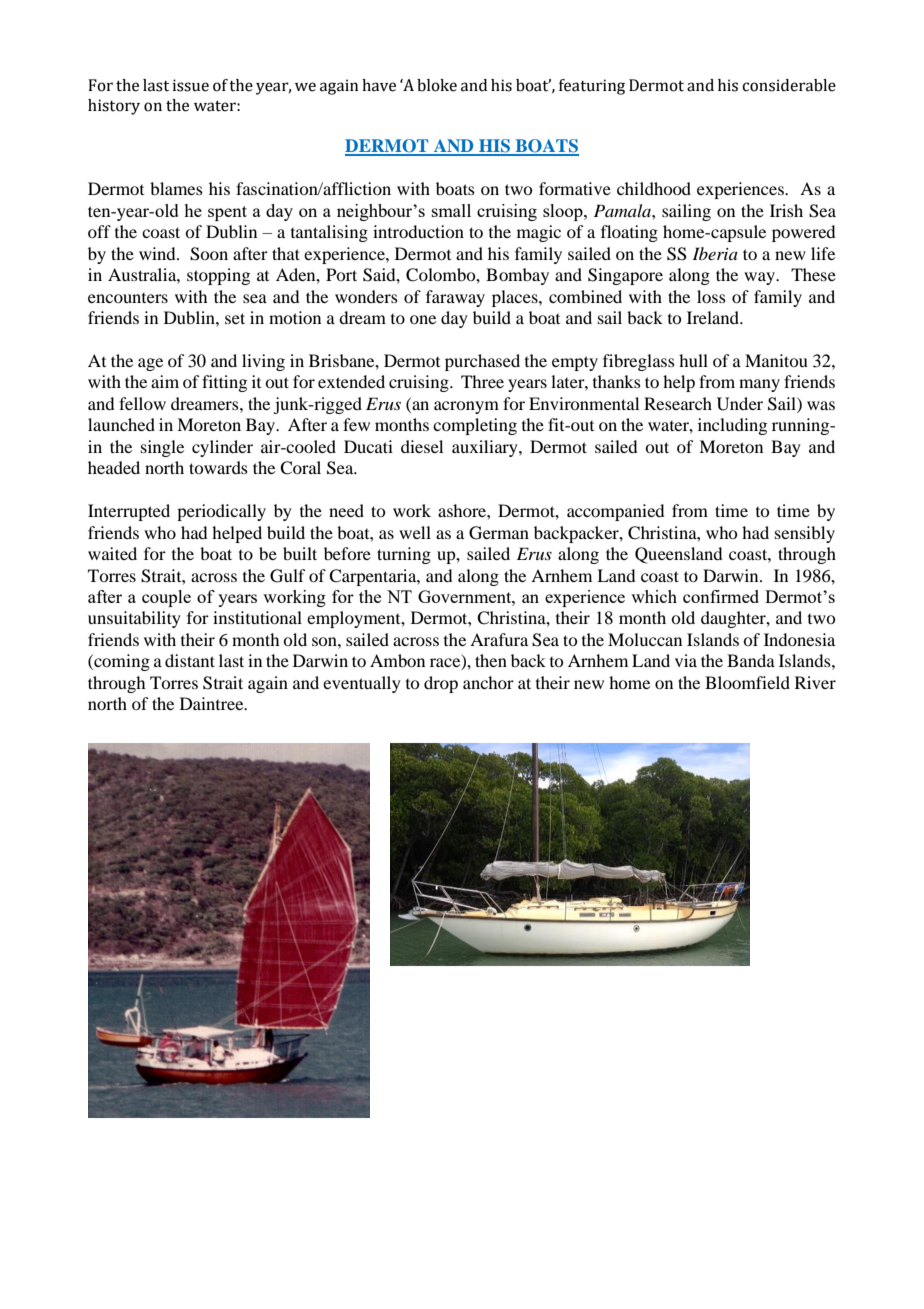 The width and height of the screenshot is (924, 1309). I want to click on issue, so click(191, 85).
